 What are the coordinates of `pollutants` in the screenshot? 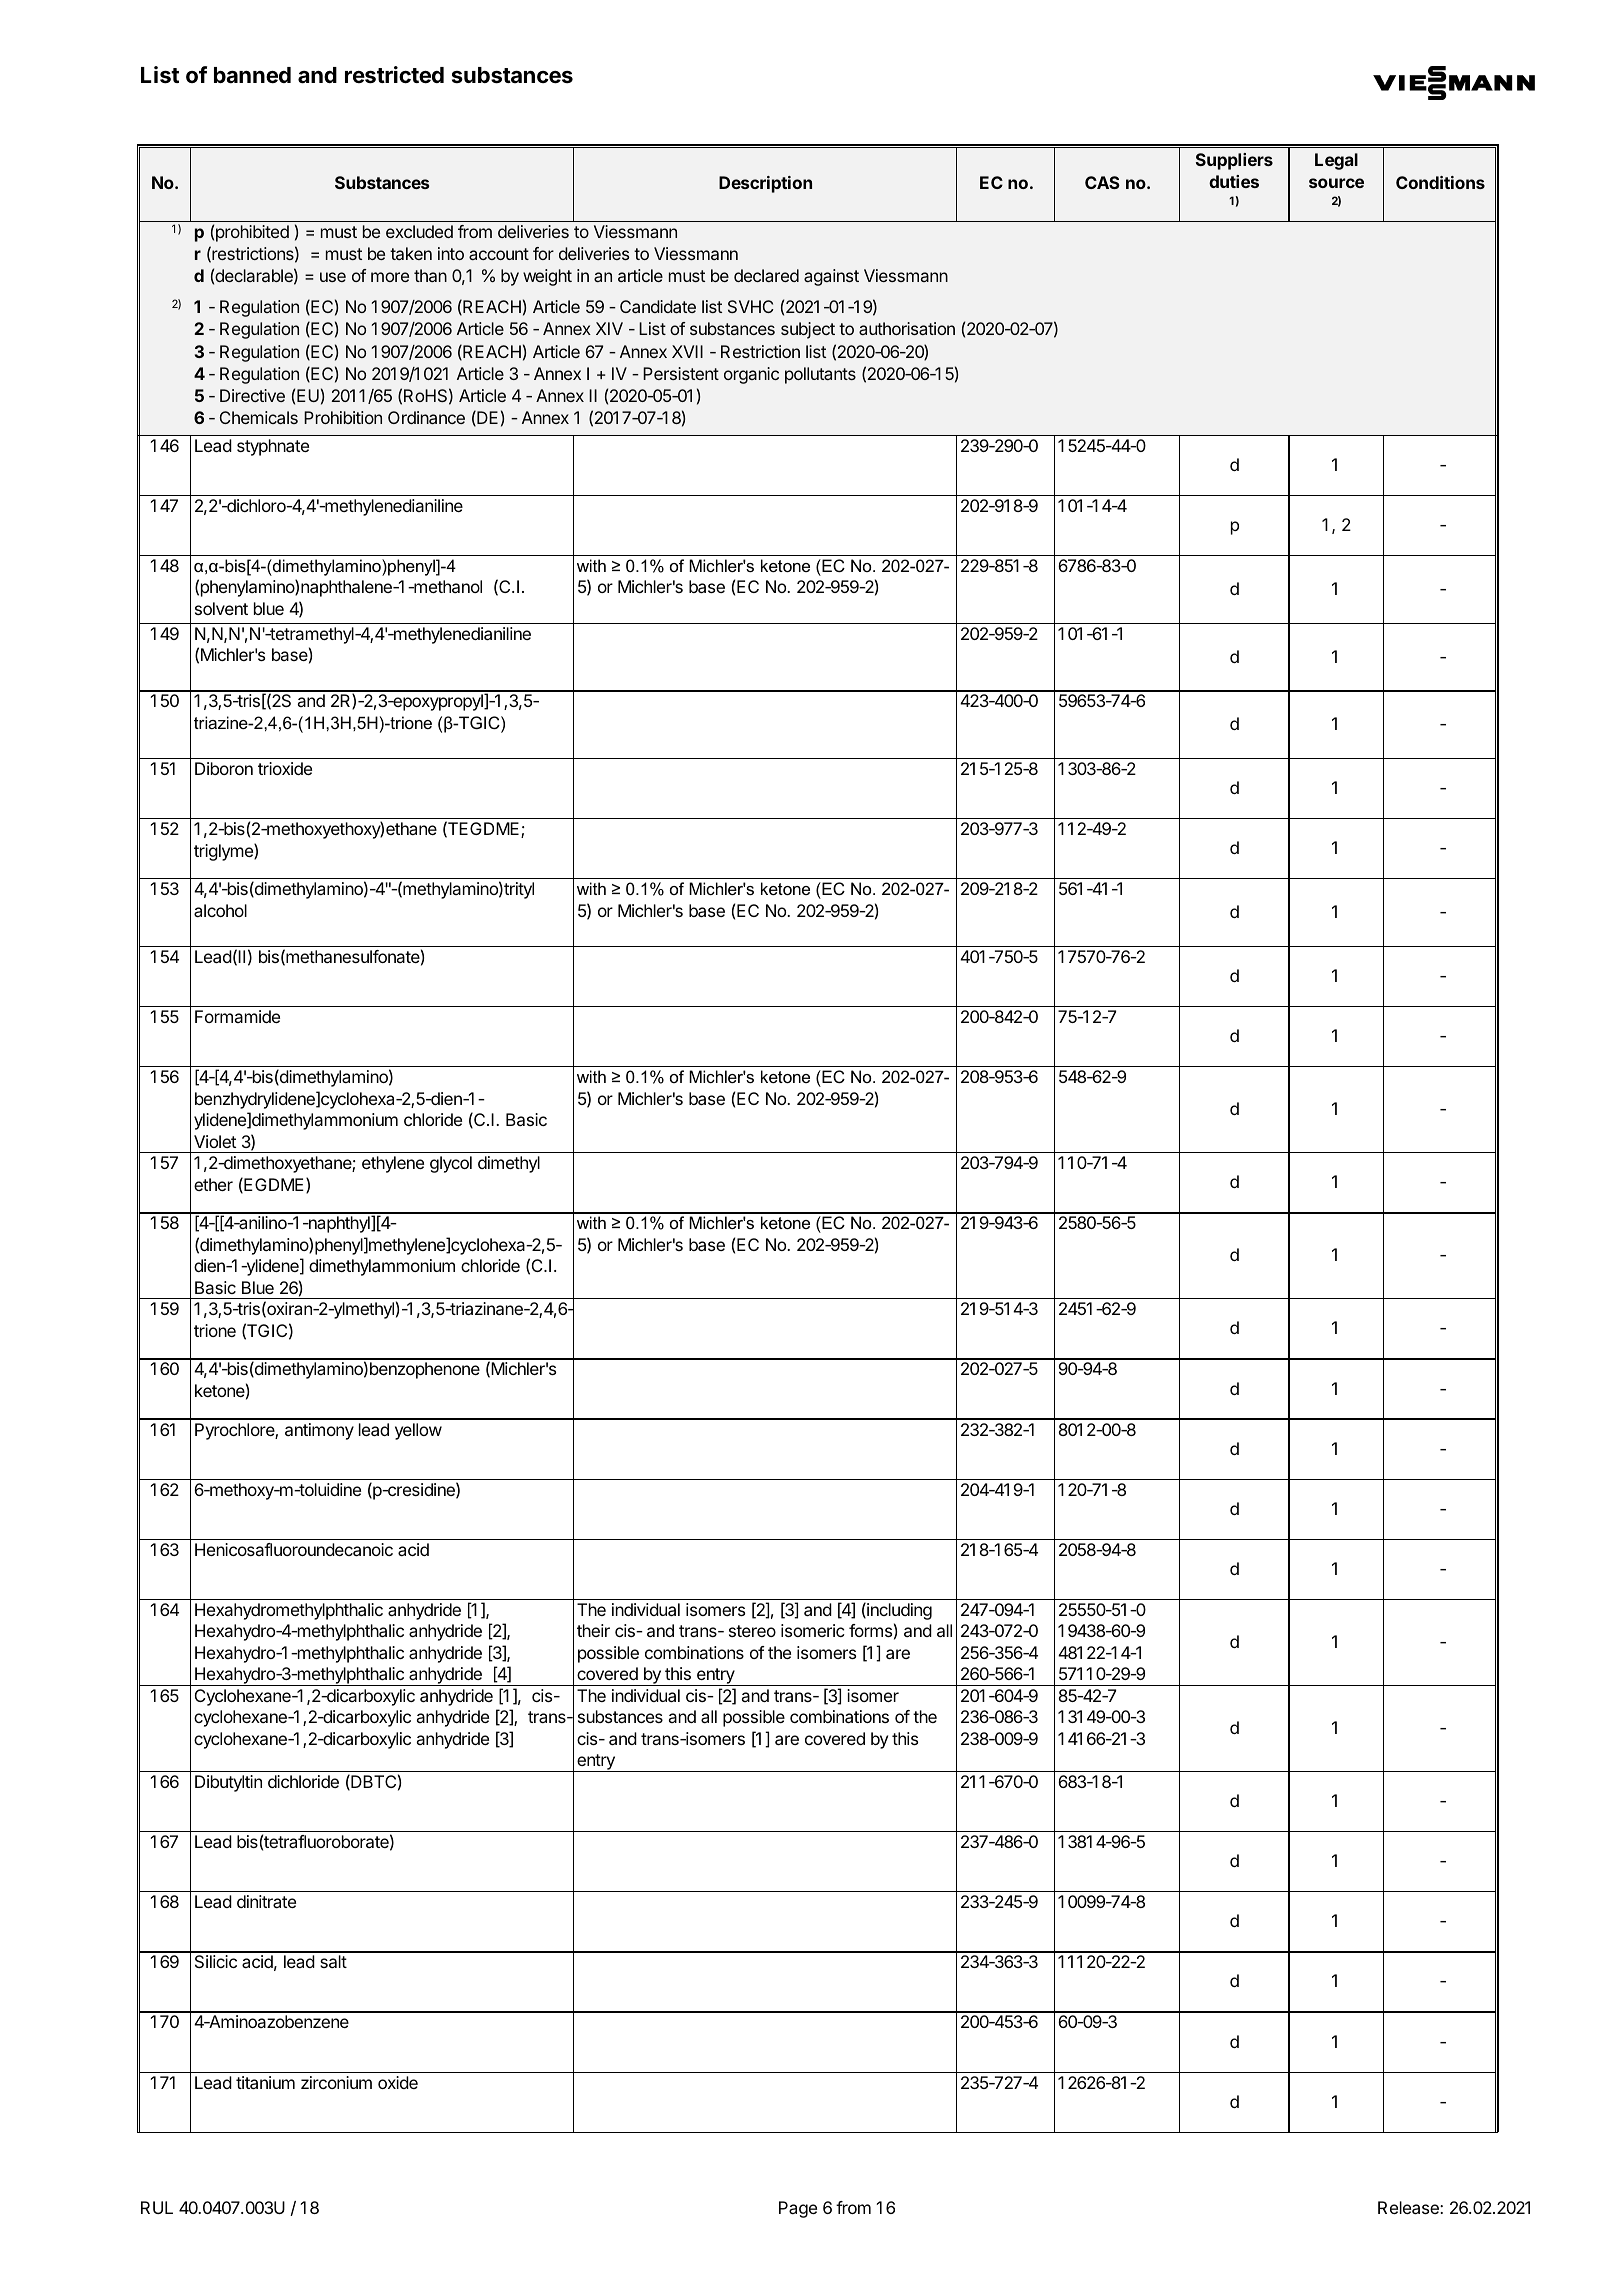 It's located at (820, 375).
